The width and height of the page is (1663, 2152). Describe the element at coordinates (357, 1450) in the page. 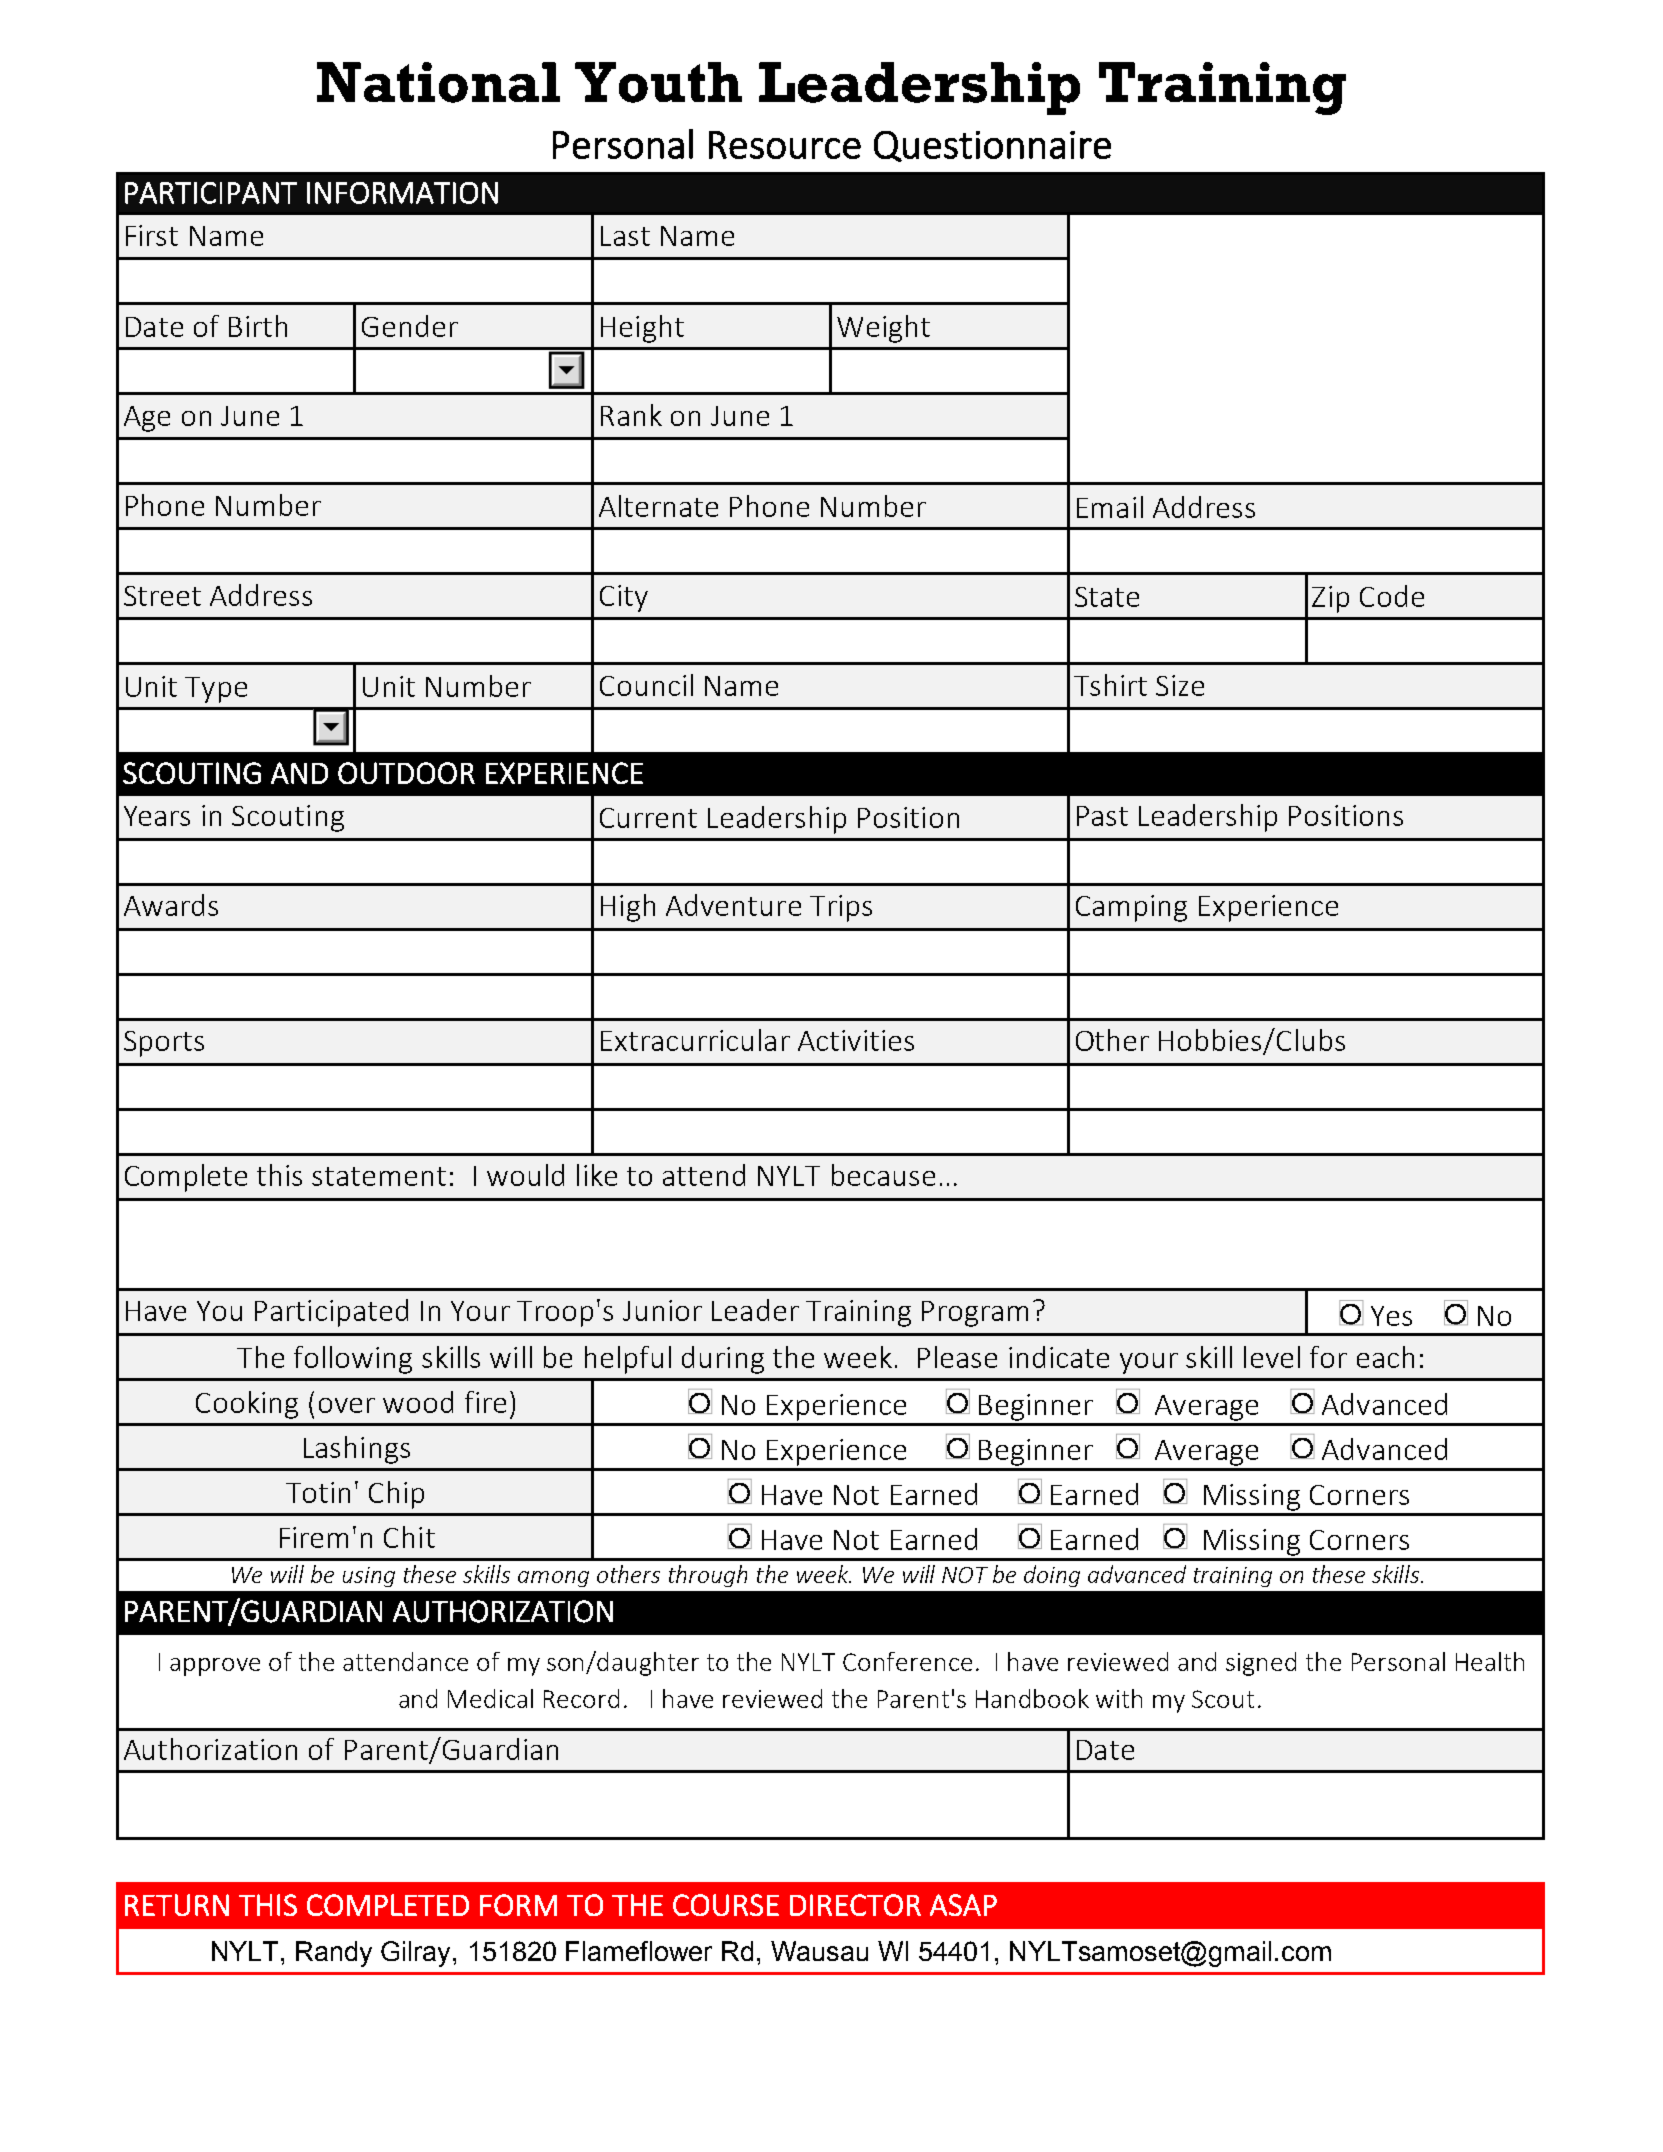

I see `Lashings` at that location.
